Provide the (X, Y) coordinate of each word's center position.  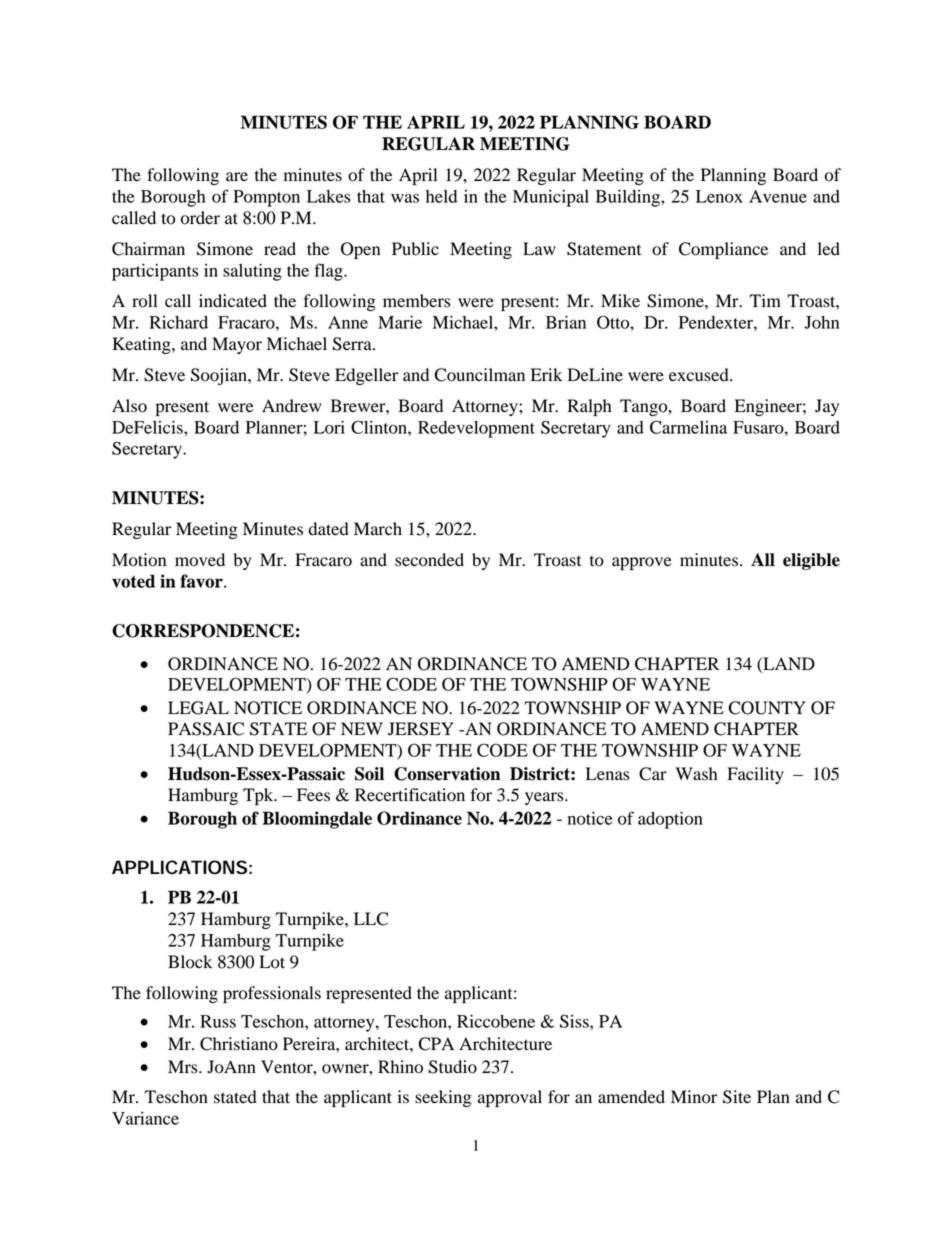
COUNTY (767, 708)
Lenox (719, 196)
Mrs (184, 1067)
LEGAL (198, 708)
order (200, 218)
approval (510, 1098)
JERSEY (421, 729)
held (441, 196)
